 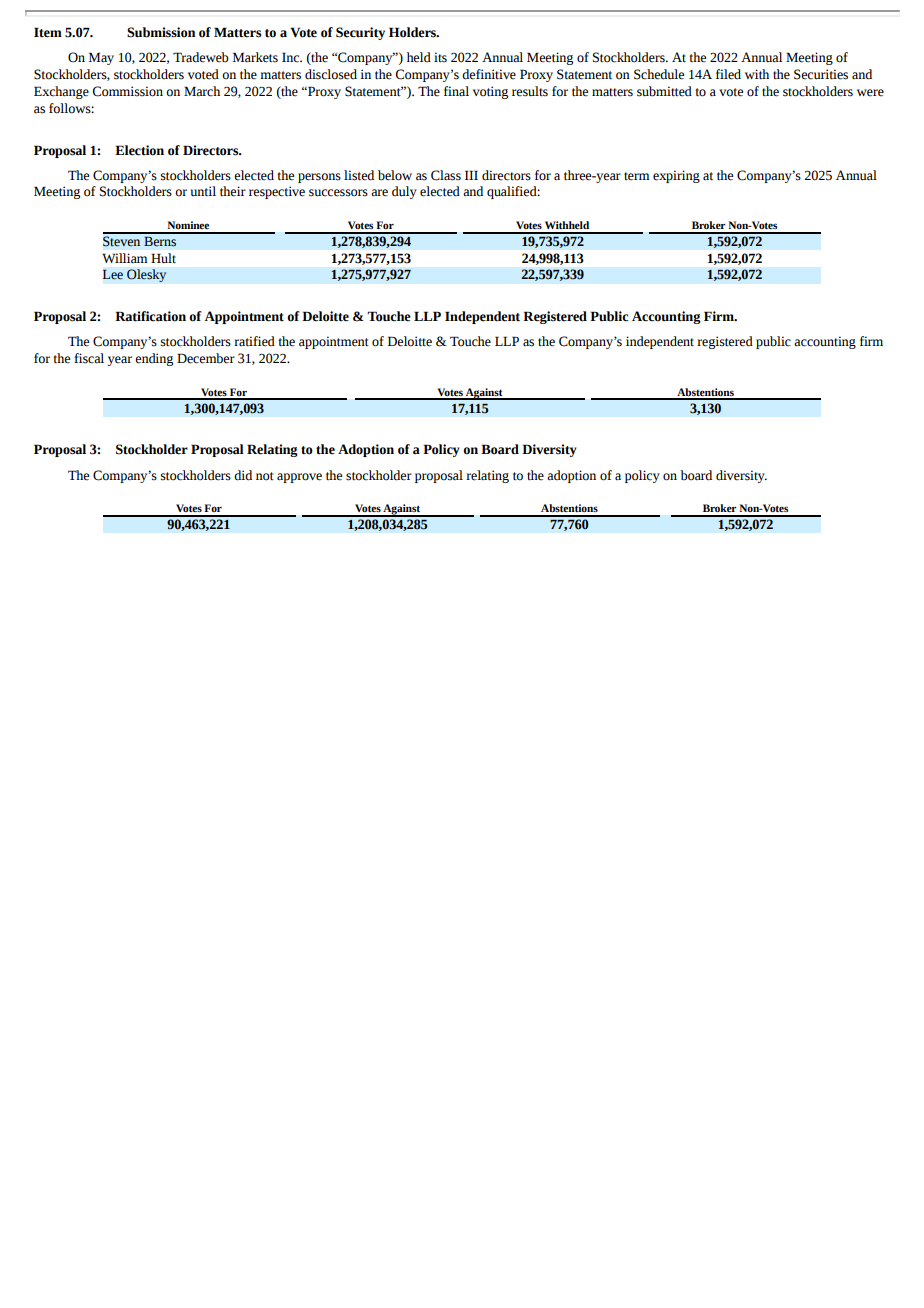 What do you see at coordinates (728, 74) in the image?
I see `filed` at bounding box center [728, 74].
